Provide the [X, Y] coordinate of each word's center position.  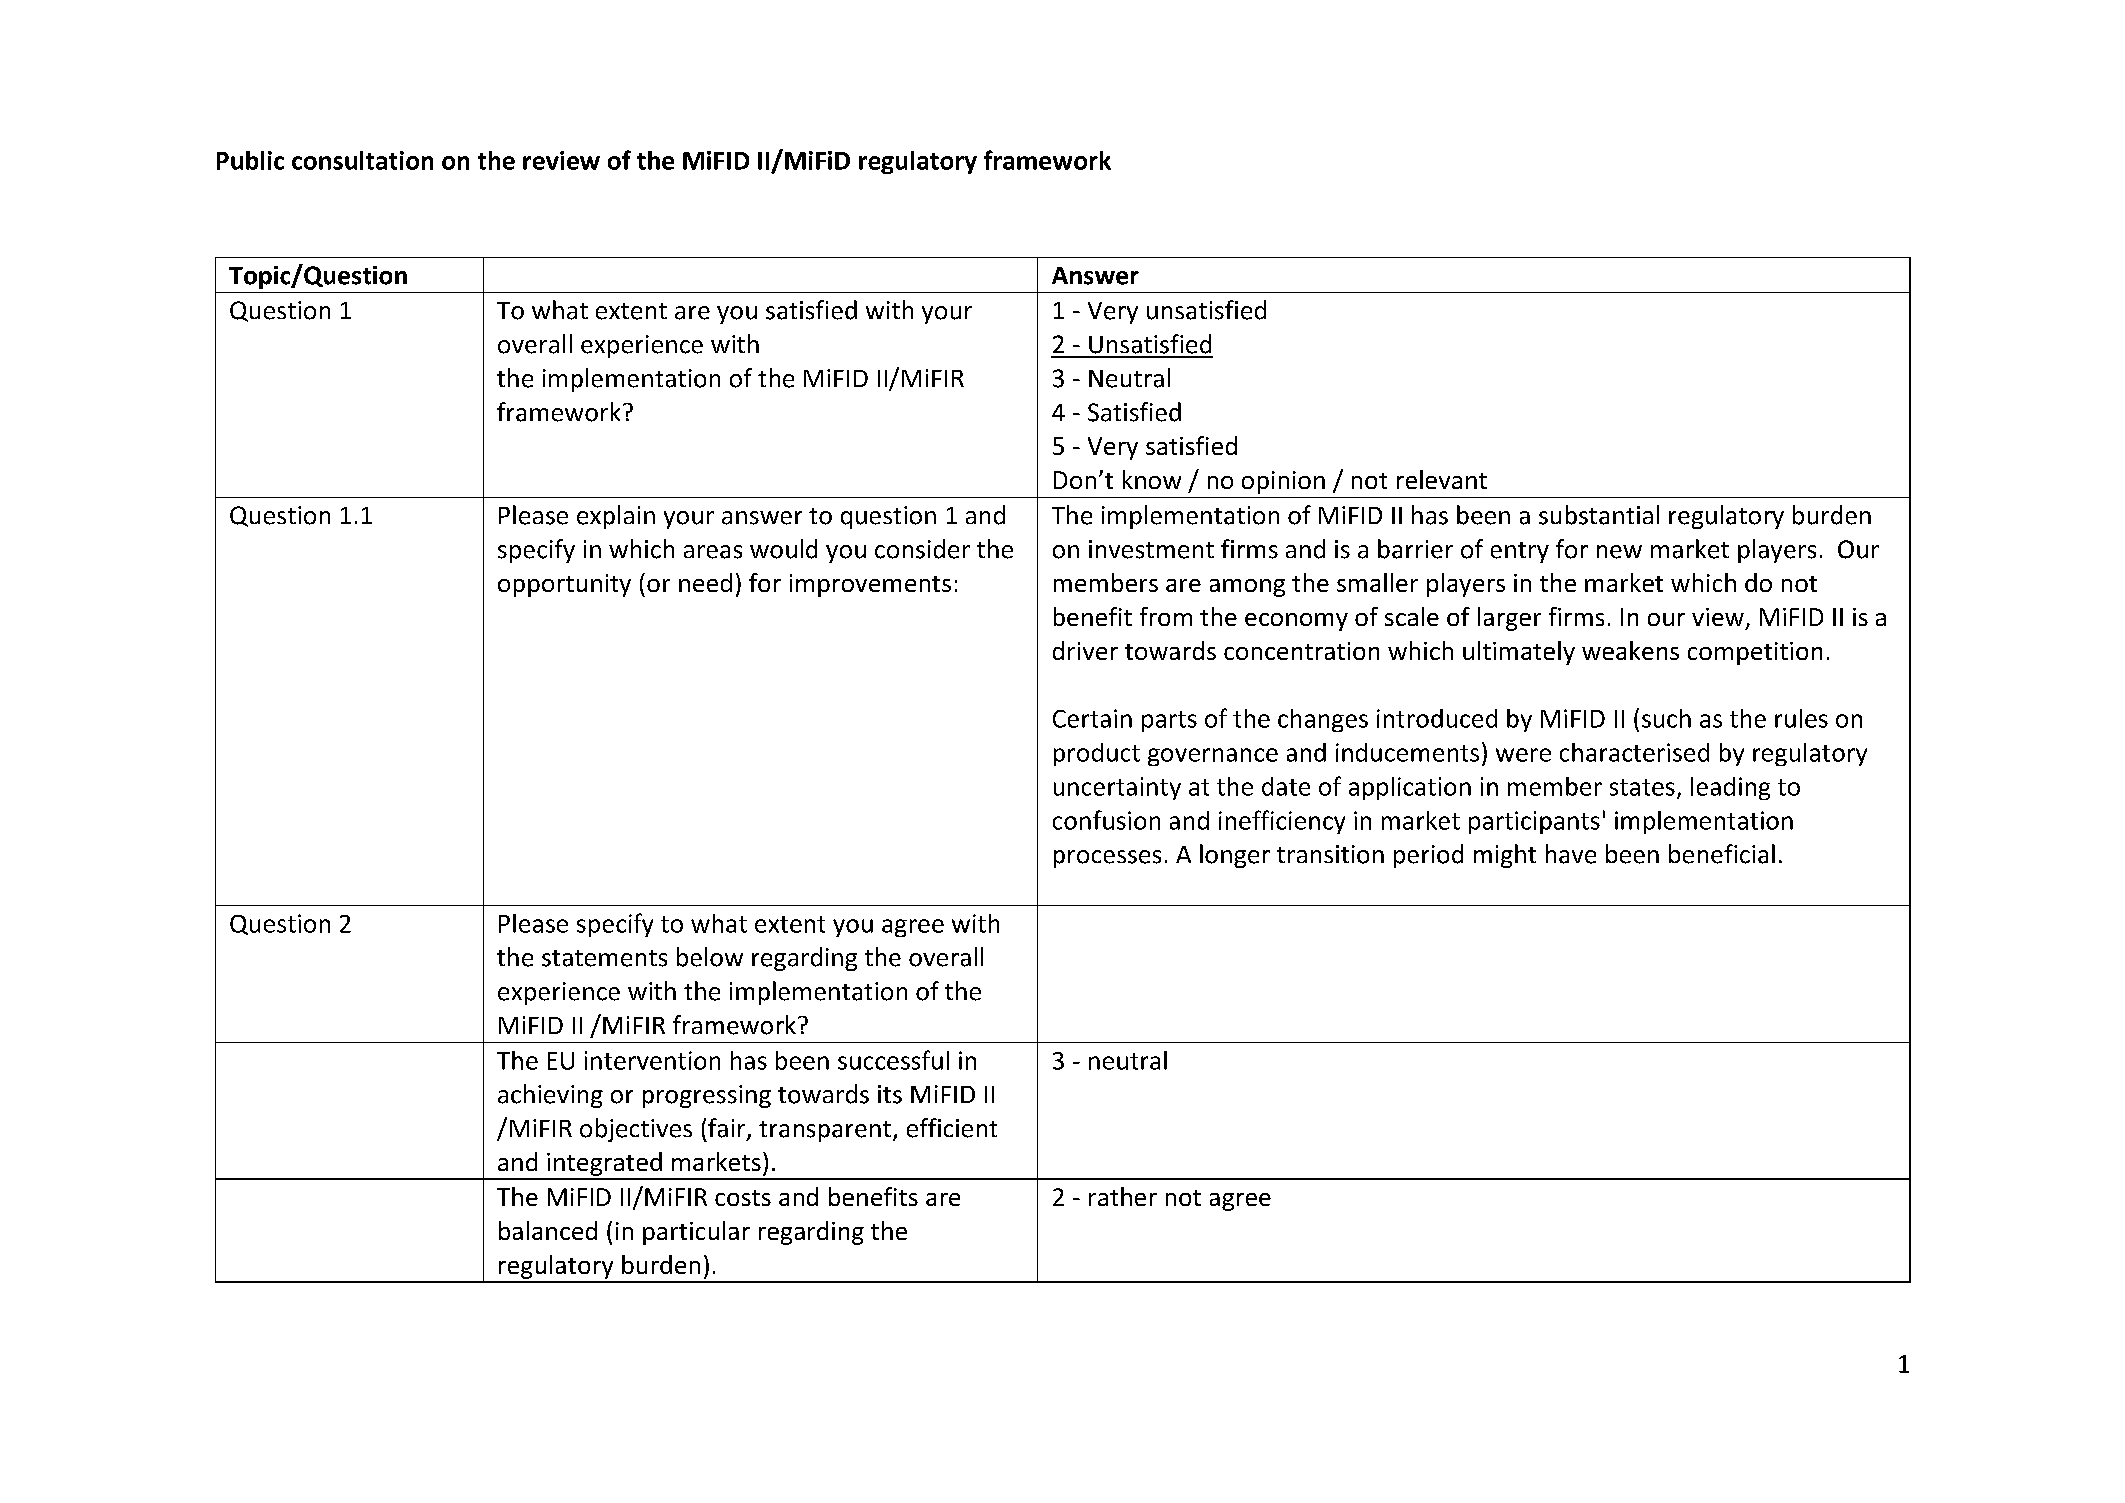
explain [616, 517]
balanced [548, 1230]
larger [1509, 619]
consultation [362, 160]
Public [250, 160]
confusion [1106, 820]
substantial [1599, 515]
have [1571, 854]
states [1642, 787]
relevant [1442, 479]
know [1152, 479]
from [1166, 616]
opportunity [564, 585]
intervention [652, 1060]
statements [604, 958]
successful [893, 1060]
